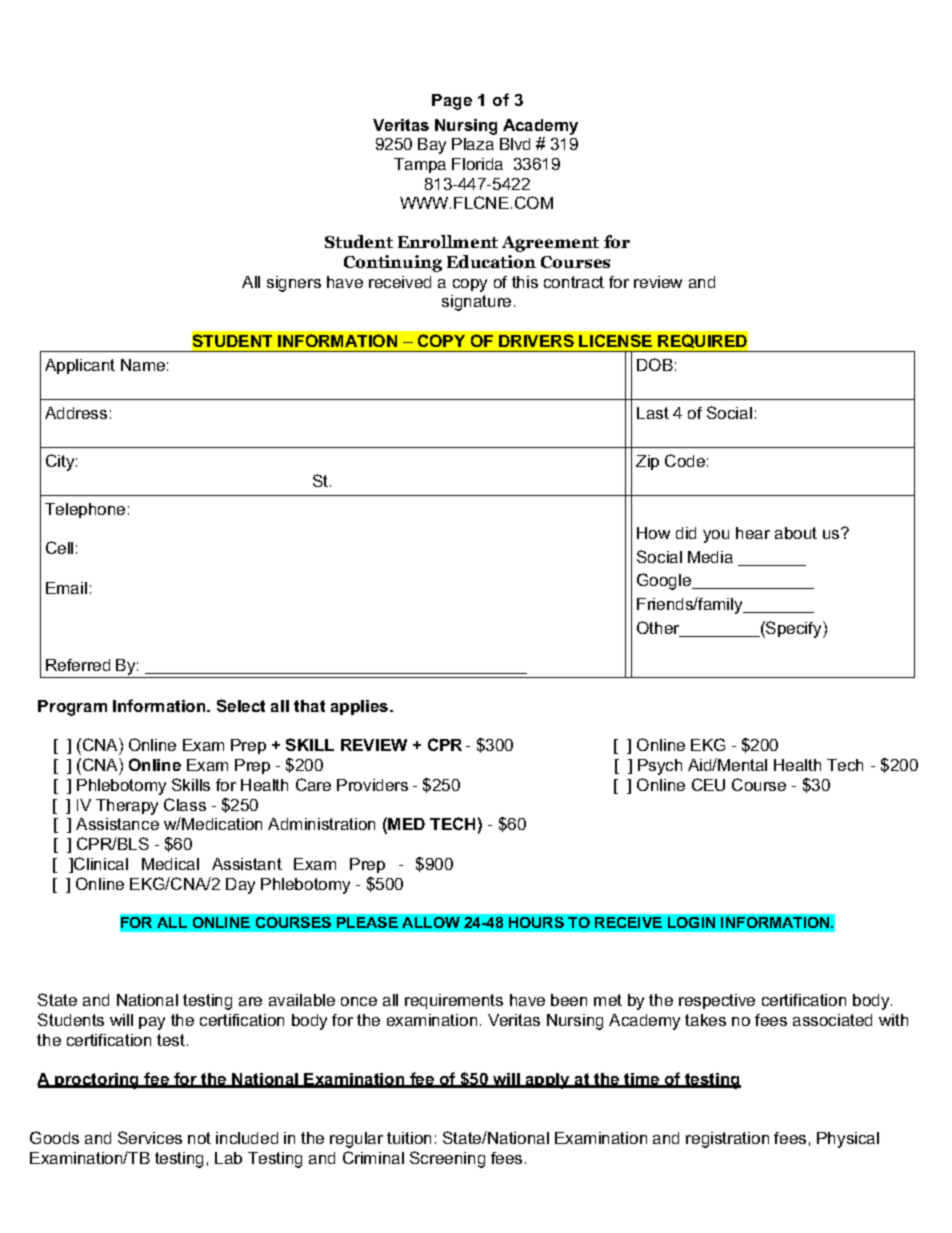  I want to click on Services, so click(150, 1137).
